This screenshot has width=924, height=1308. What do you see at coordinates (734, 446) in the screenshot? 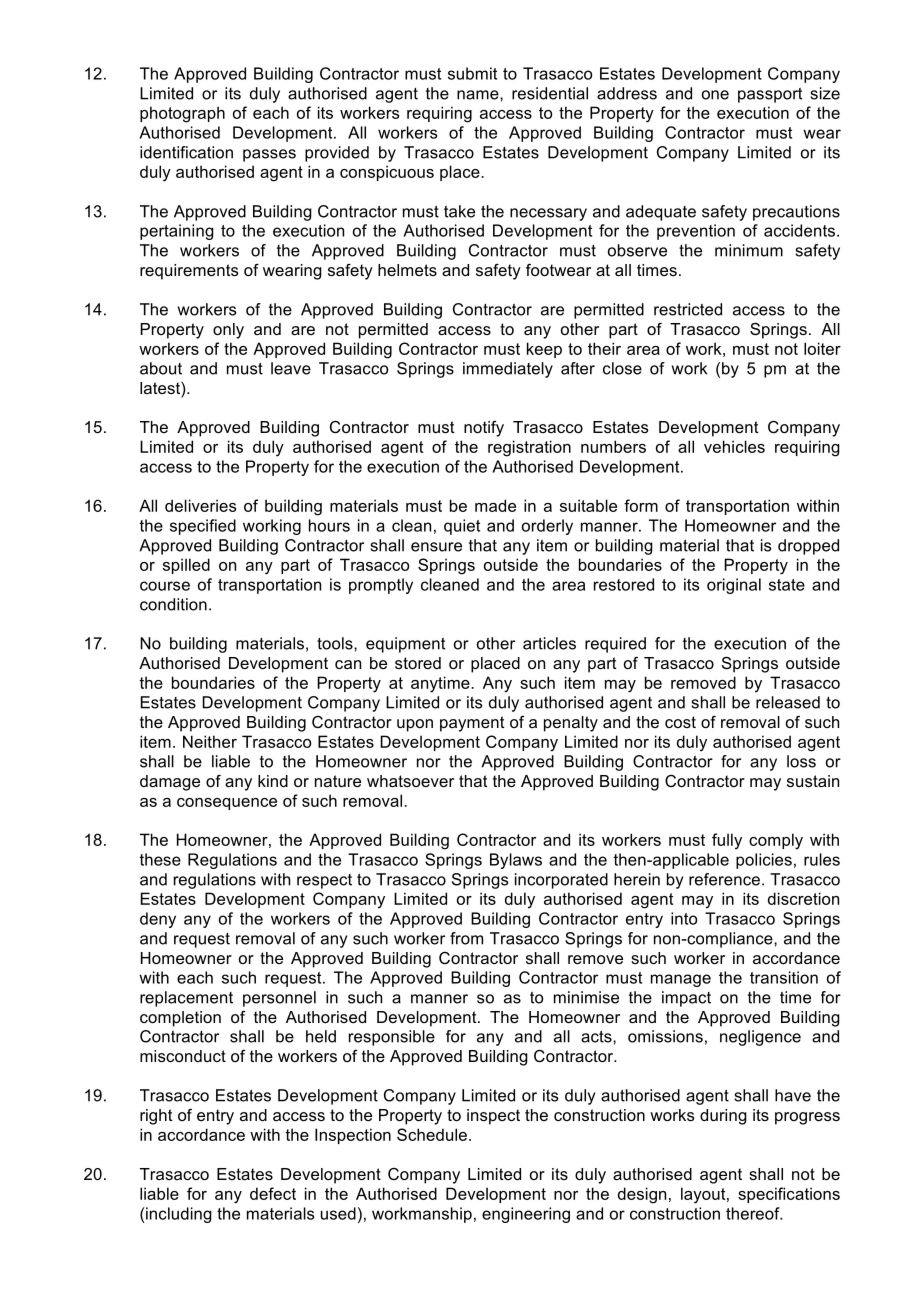
I see `vehicles` at bounding box center [734, 446].
